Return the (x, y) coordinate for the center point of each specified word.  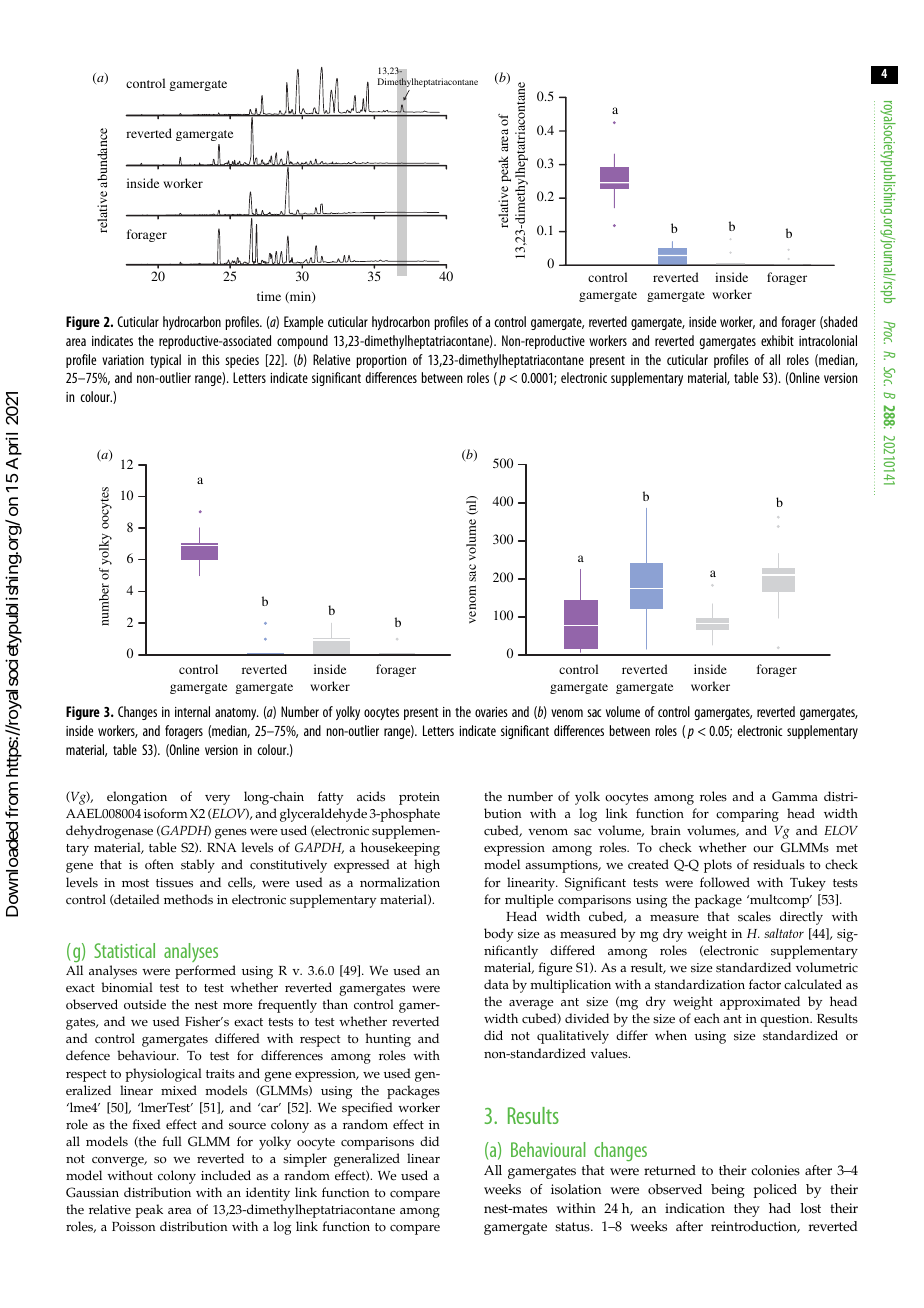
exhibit (777, 340)
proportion (381, 361)
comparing (747, 815)
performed (205, 972)
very (217, 800)
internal (192, 711)
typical (165, 361)
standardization (700, 984)
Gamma (795, 796)
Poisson (133, 1227)
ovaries (491, 712)
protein (419, 798)
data (496, 984)
